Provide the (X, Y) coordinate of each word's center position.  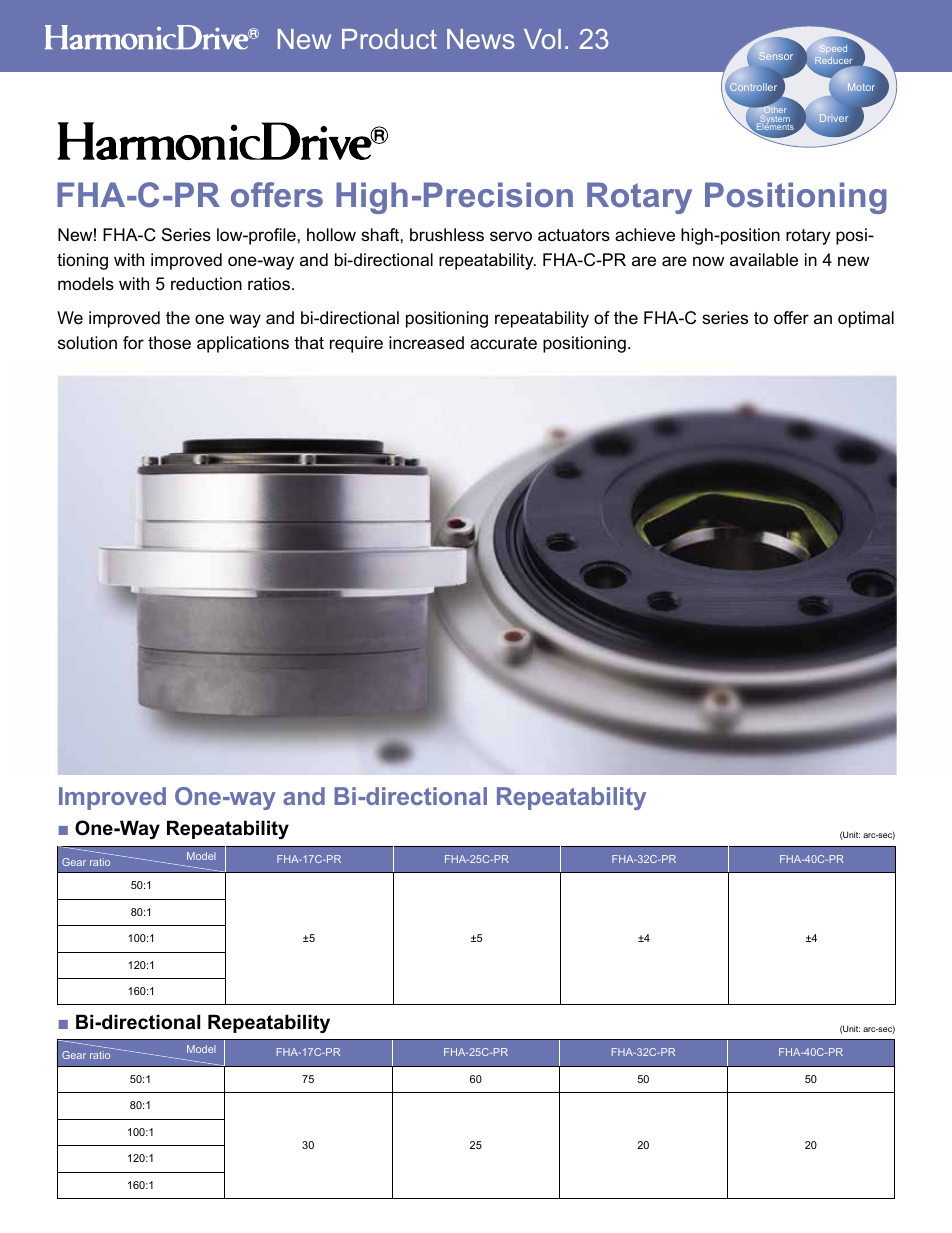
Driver (833, 117)
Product (389, 39)
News (481, 39)
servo (511, 236)
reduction (206, 284)
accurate (503, 343)
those (169, 343)
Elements (774, 127)
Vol (542, 39)
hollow (331, 234)
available (764, 260)
